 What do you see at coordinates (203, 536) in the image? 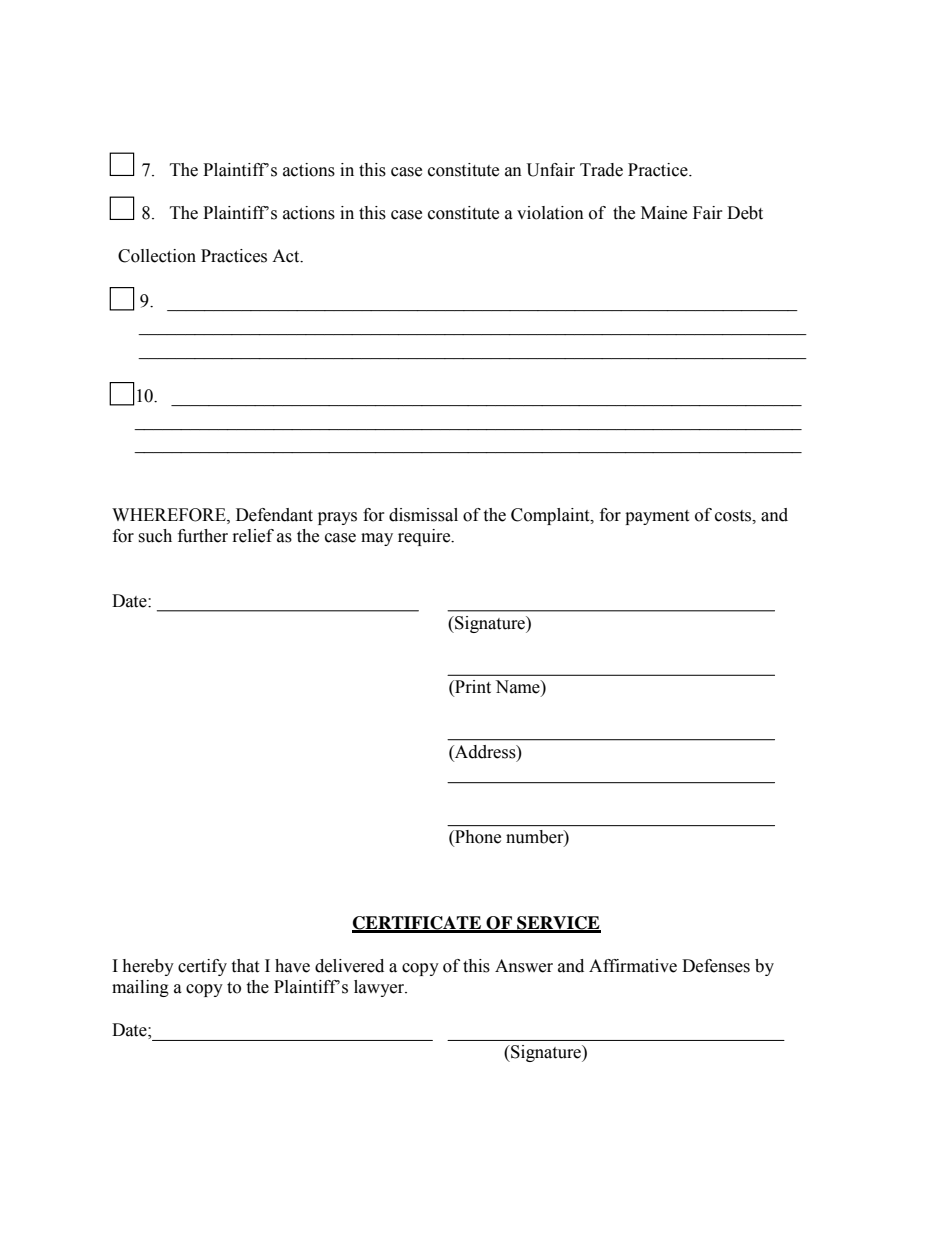
I see `further` at bounding box center [203, 536].
